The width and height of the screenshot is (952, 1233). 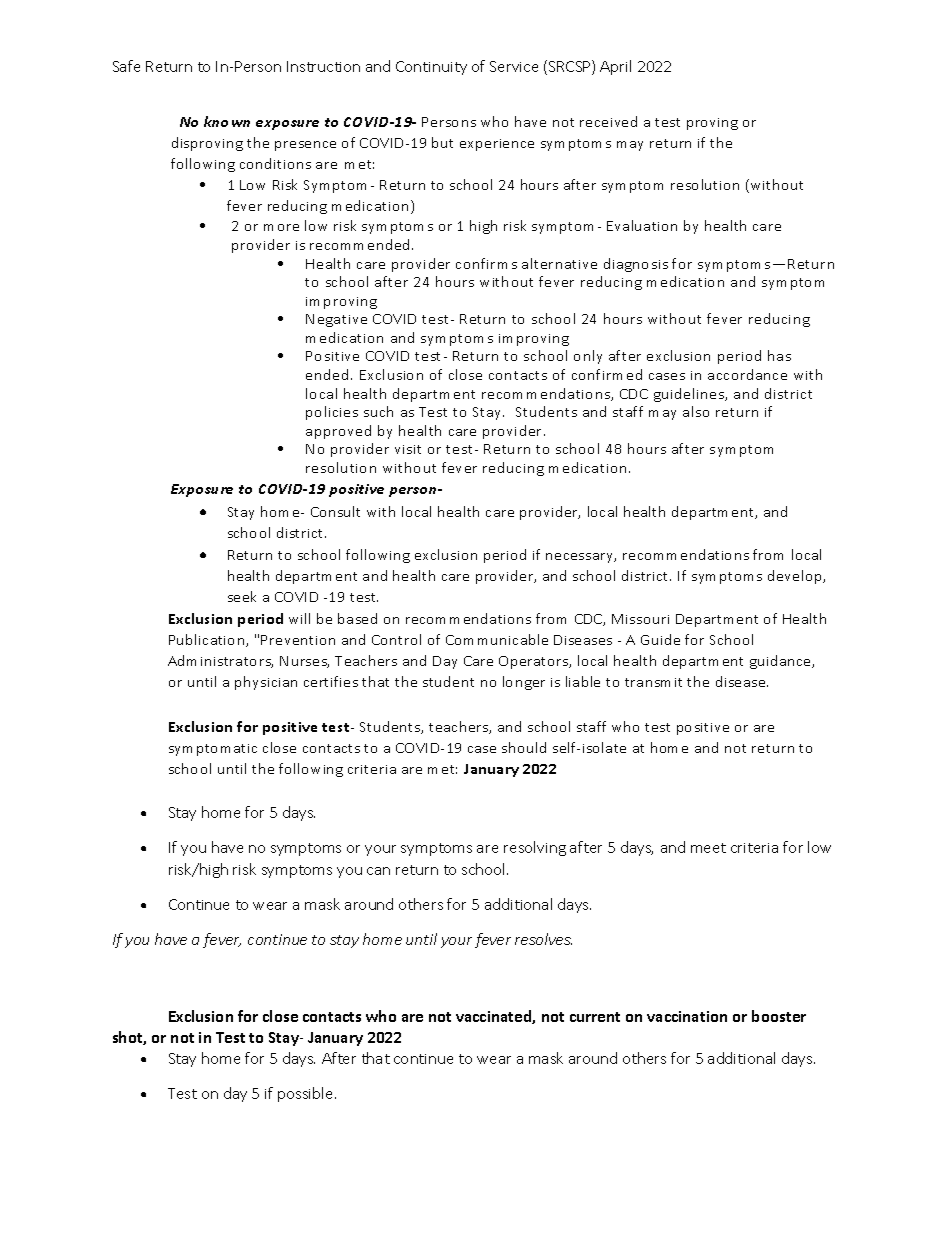 I want to click on also, so click(x=696, y=411).
